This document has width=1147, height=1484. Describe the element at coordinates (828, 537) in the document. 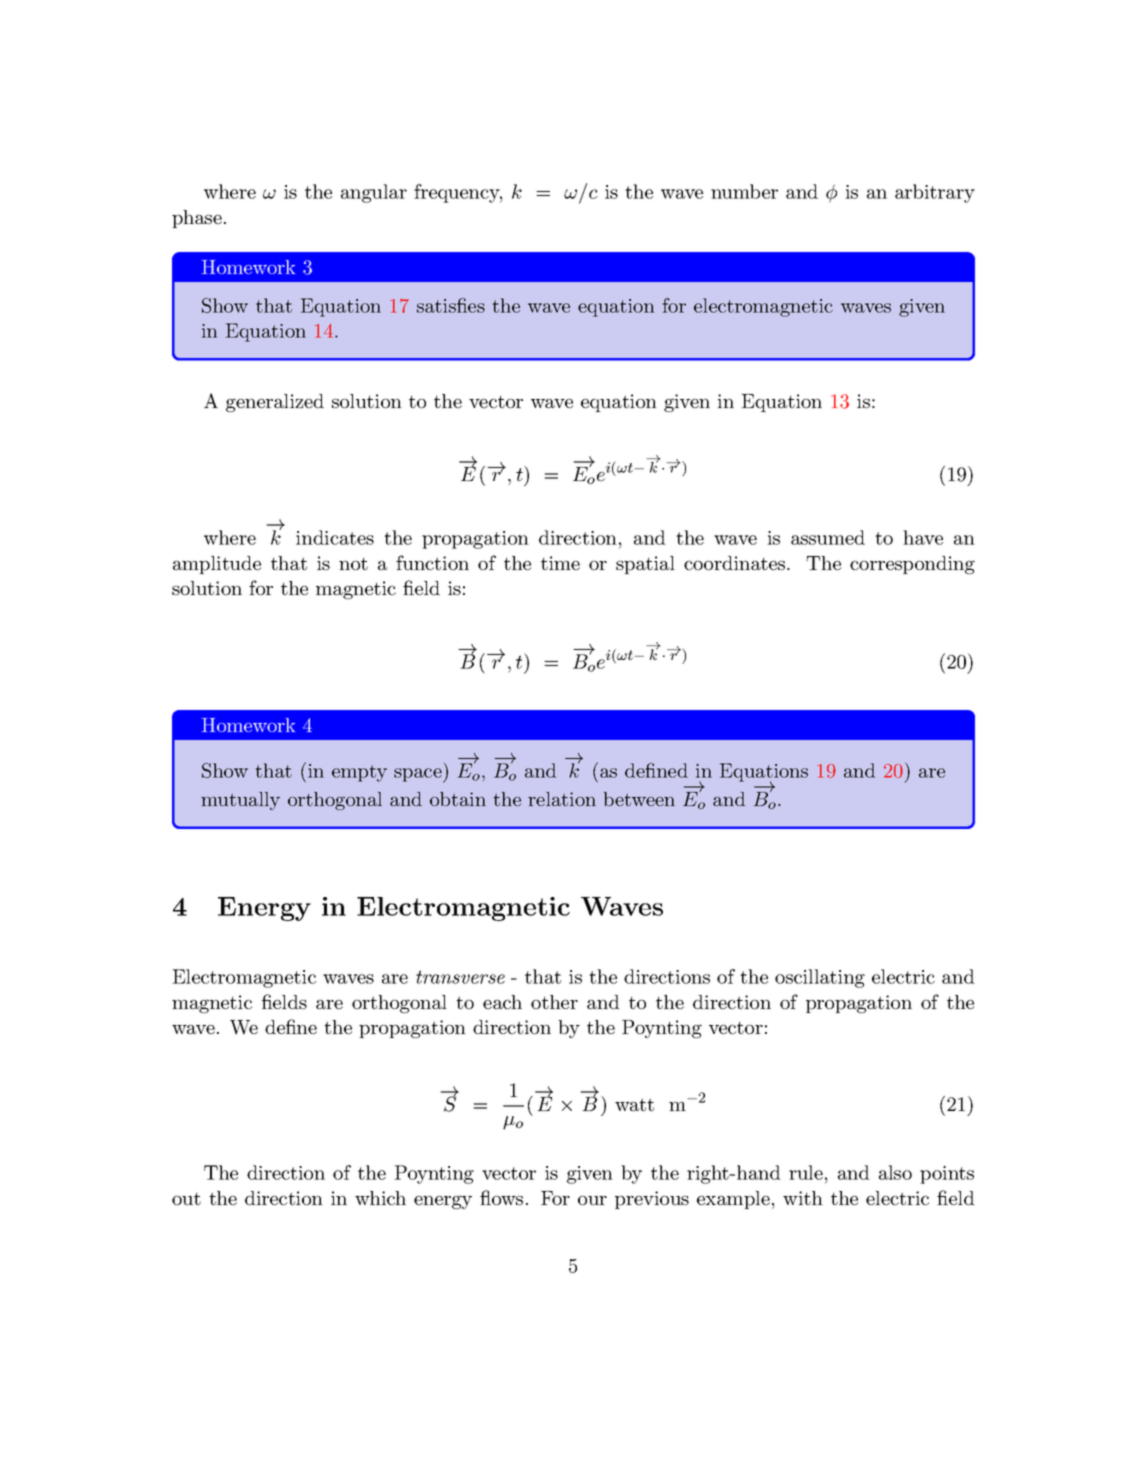

I see `assumed` at that location.
